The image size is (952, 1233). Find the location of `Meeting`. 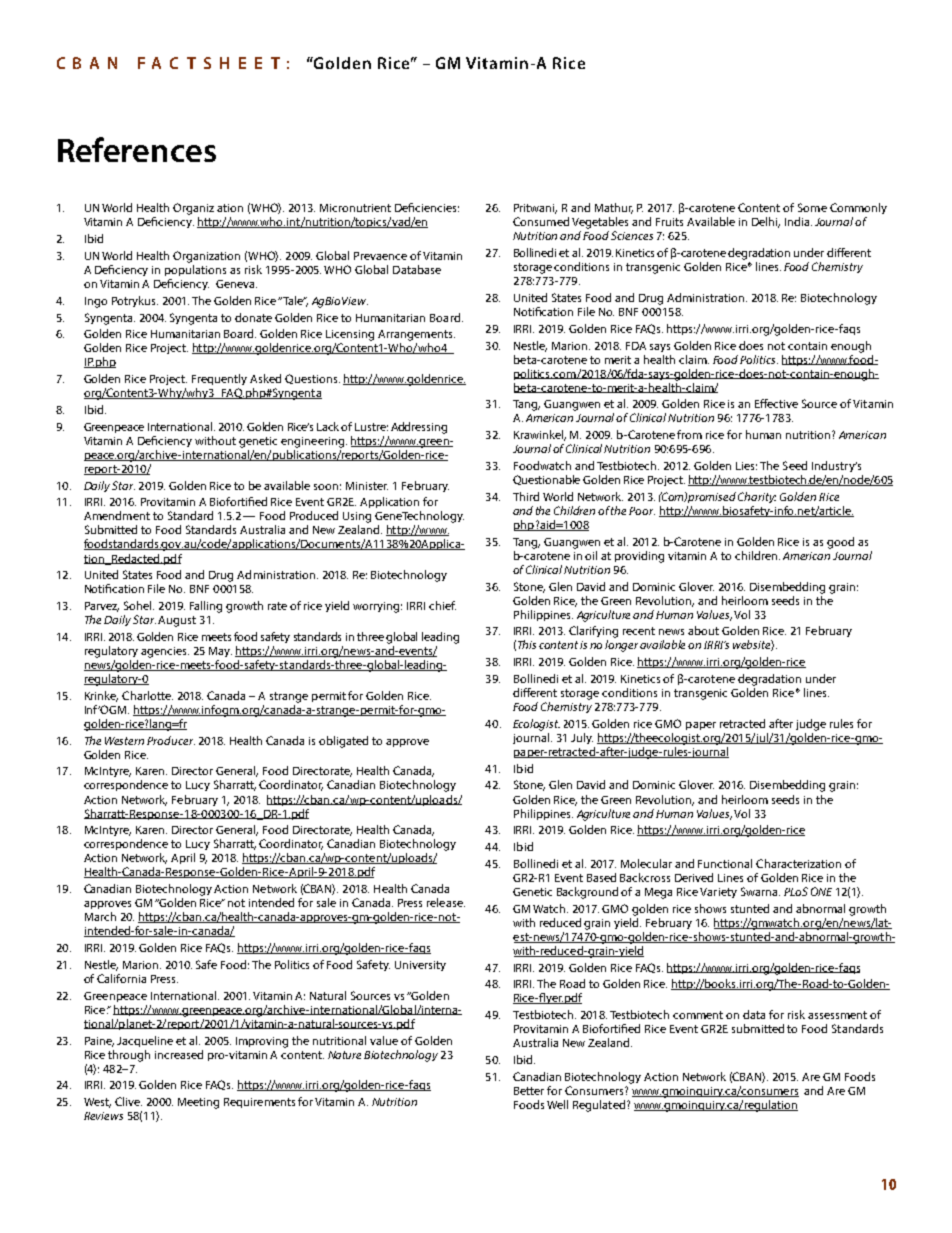

Meeting is located at coordinates (198, 1103).
